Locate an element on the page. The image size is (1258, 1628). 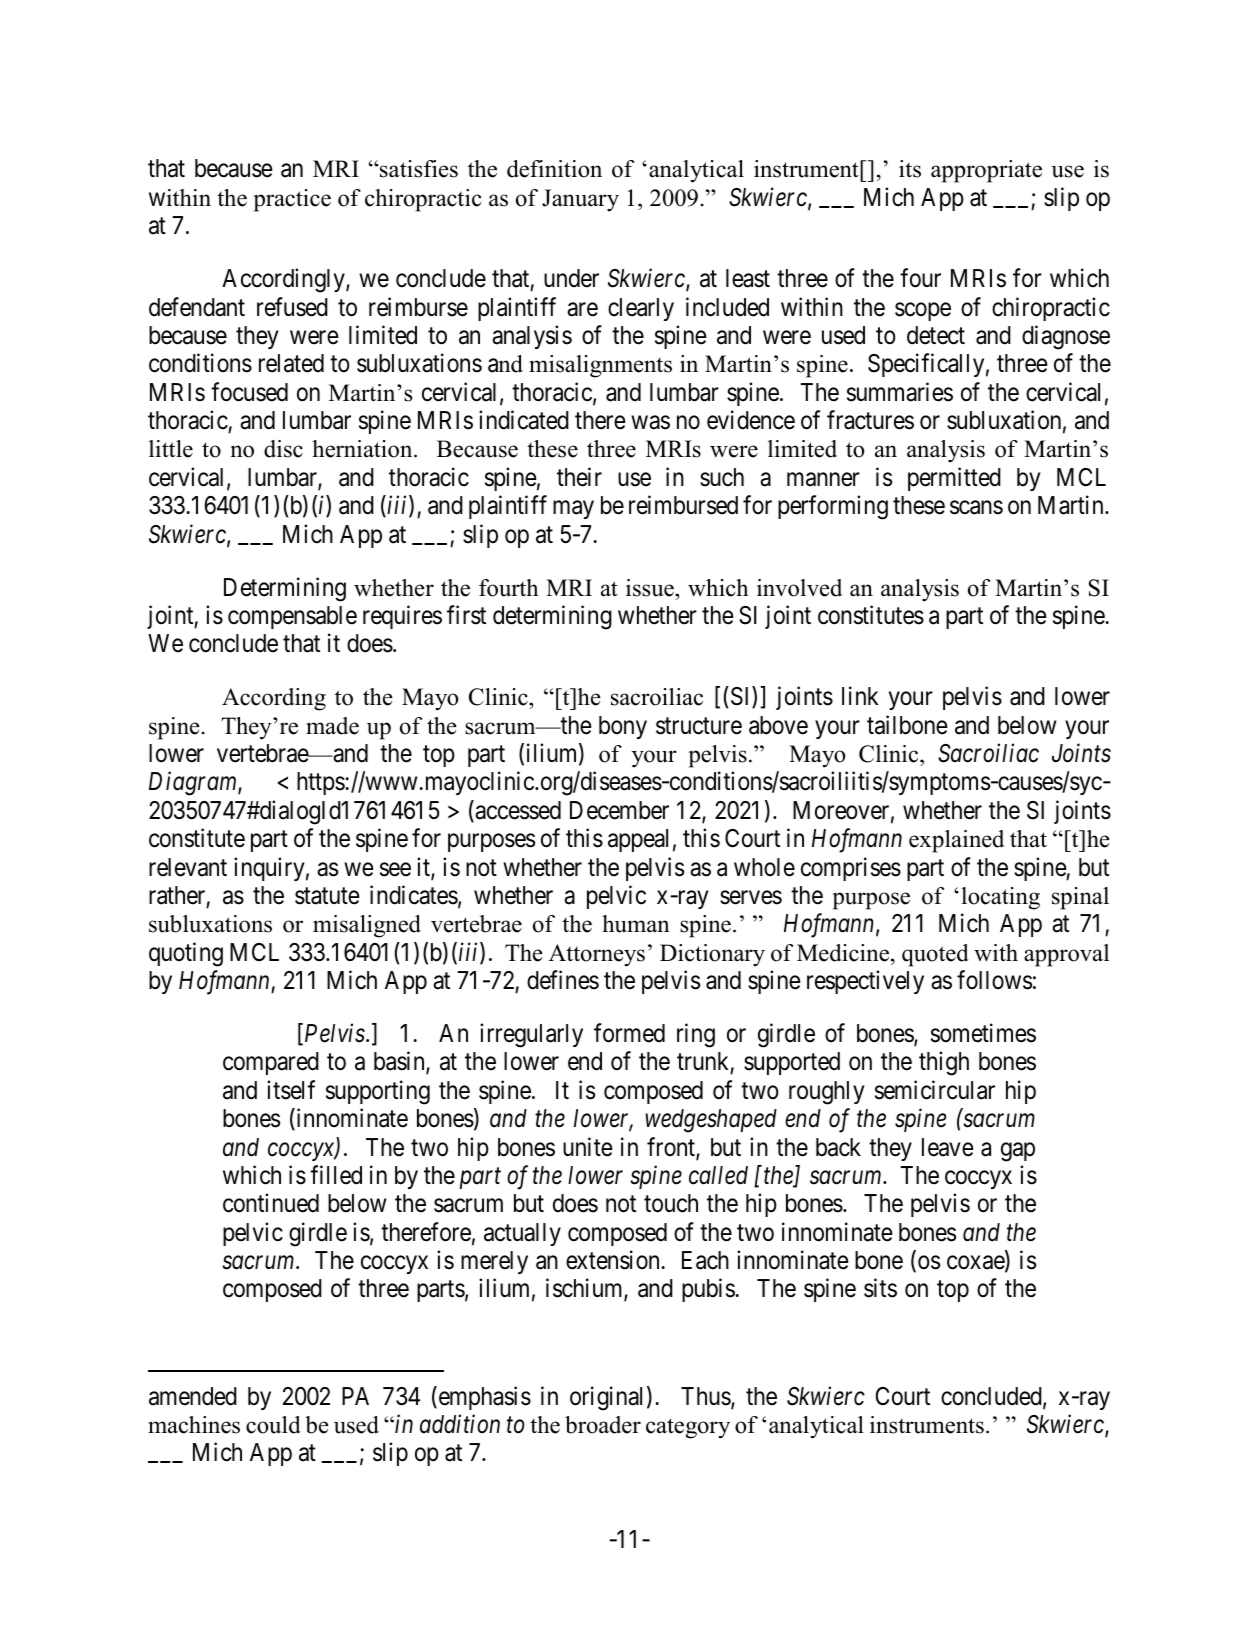
broader is located at coordinates (603, 1425).
